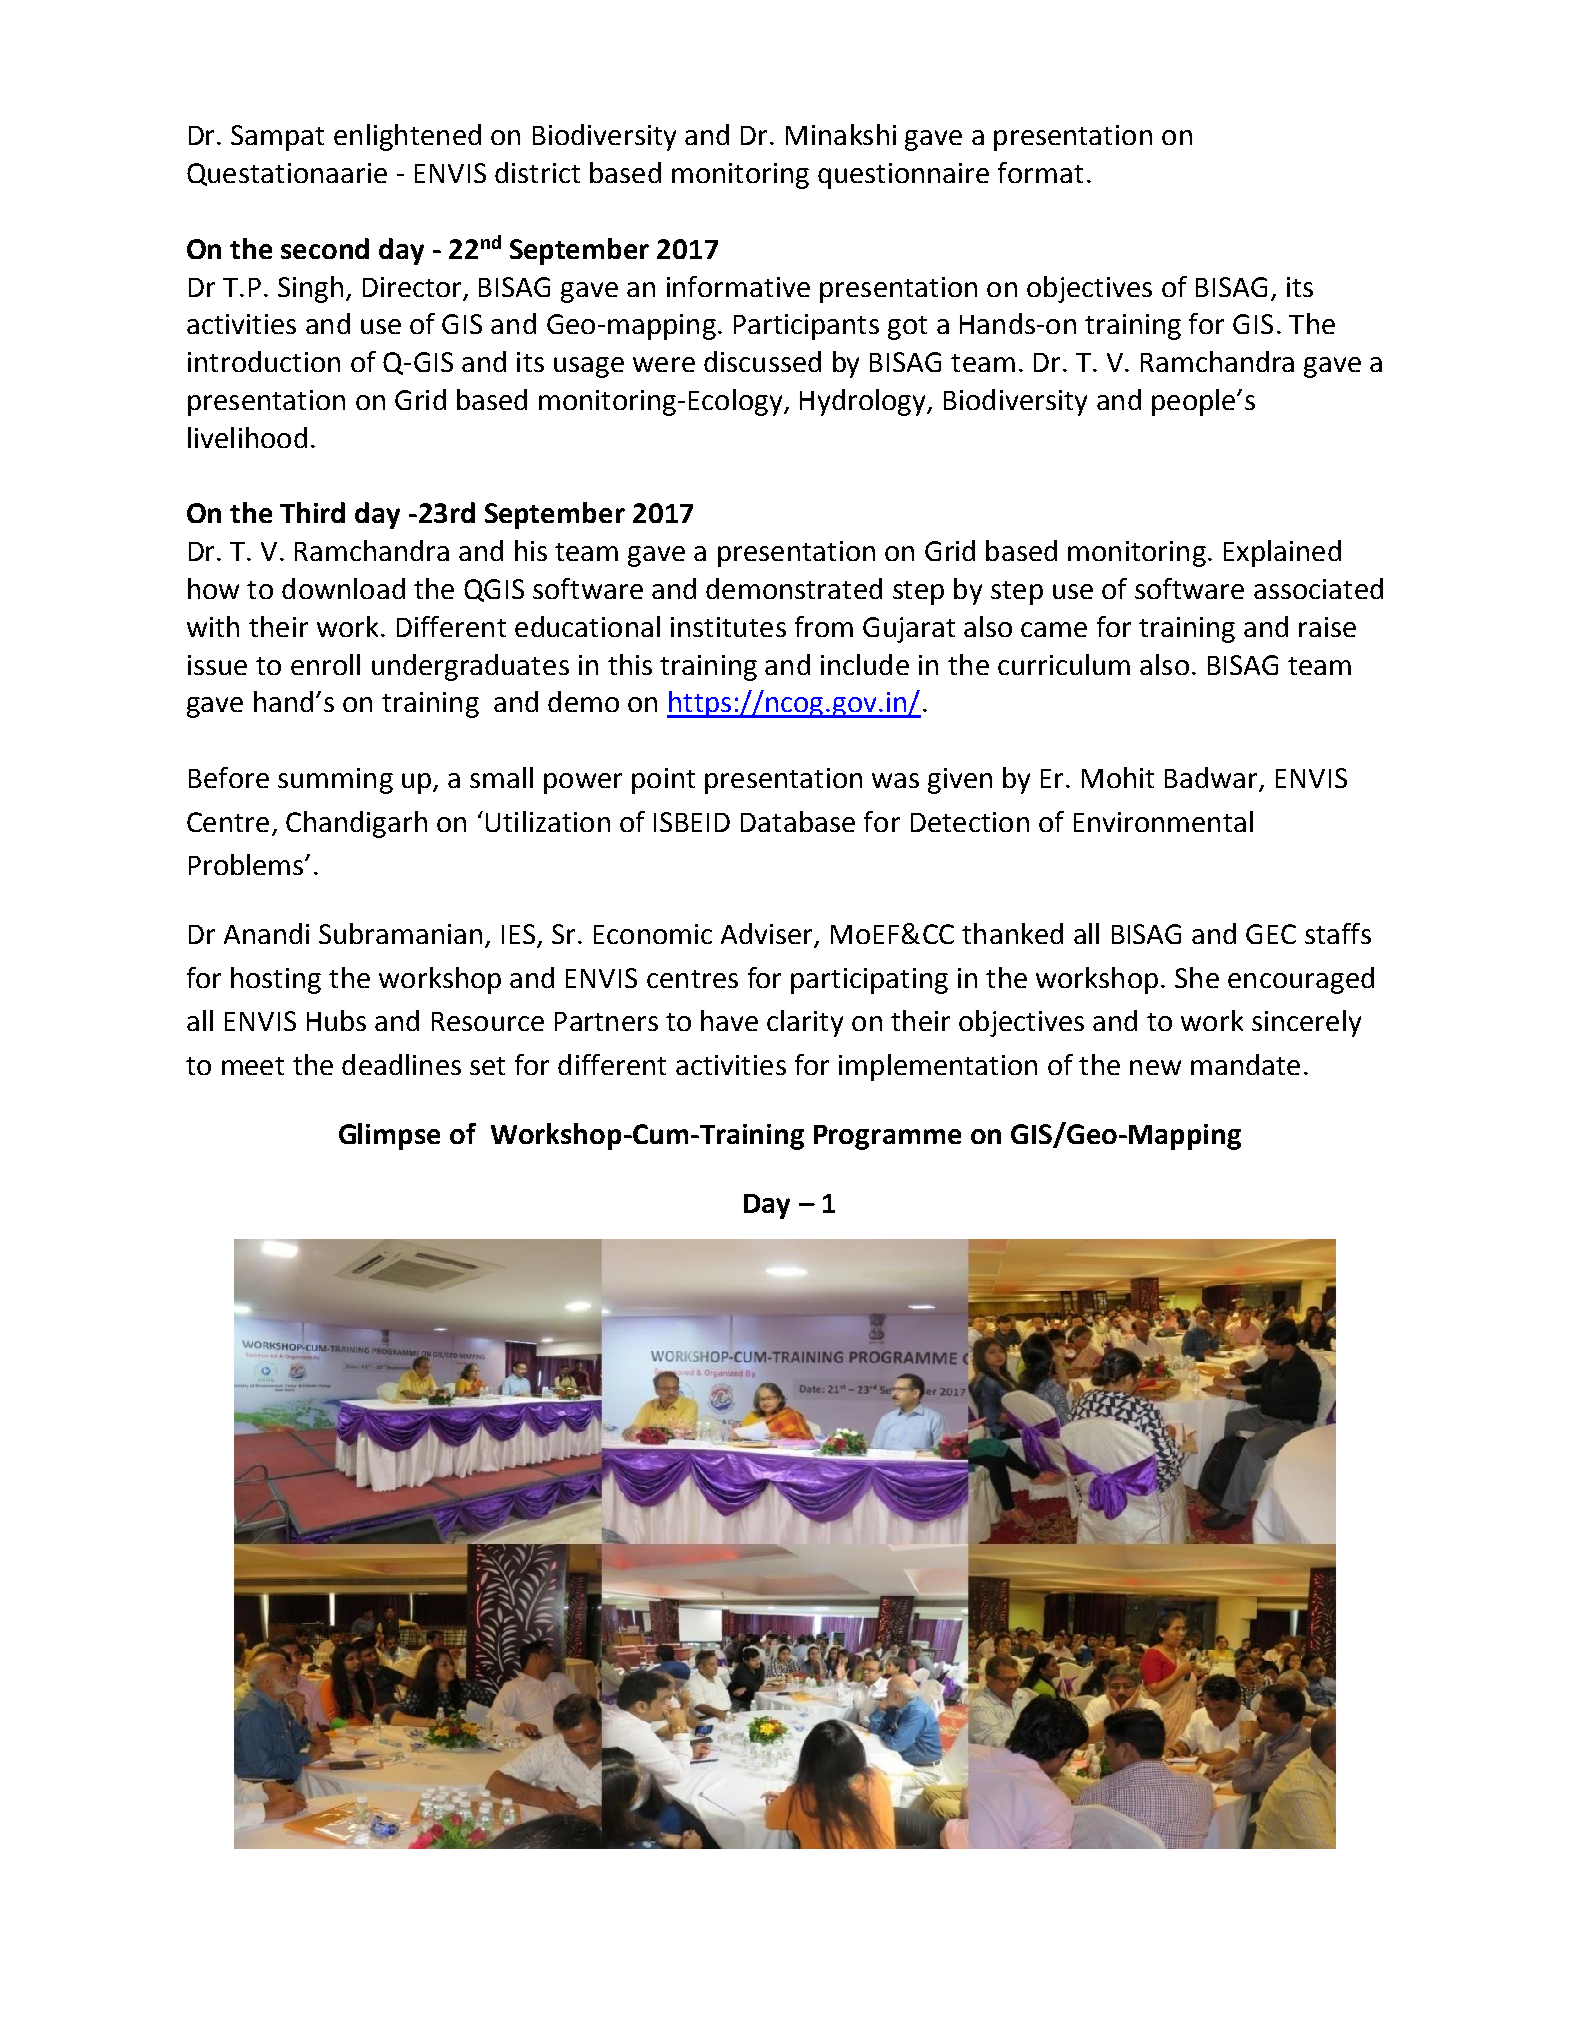 Image resolution: width=1579 pixels, height=2043 pixels. Describe the element at coordinates (335, 781) in the screenshot. I see `summing` at that location.
